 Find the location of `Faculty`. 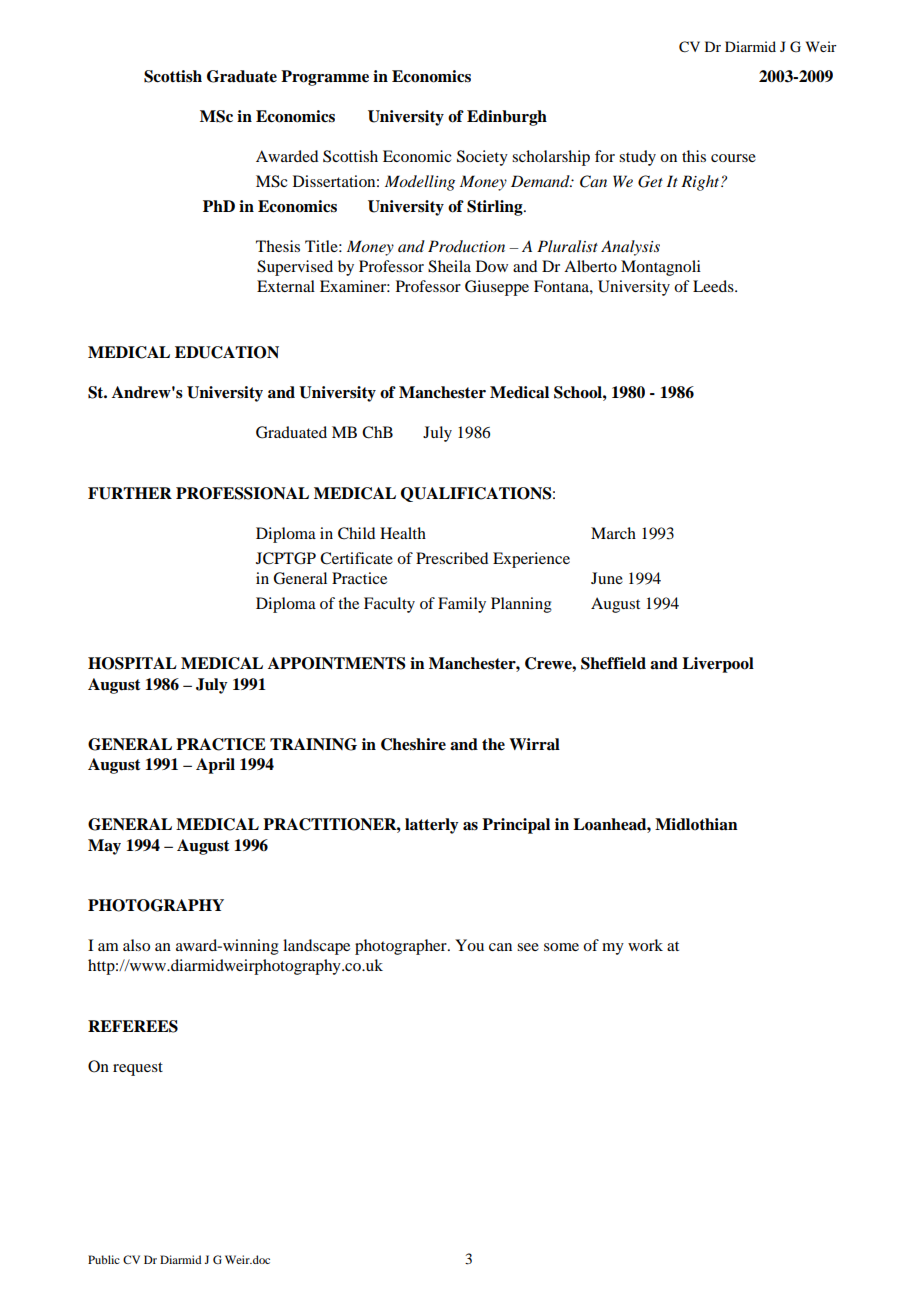

Faculty is located at coordinates (389, 605).
